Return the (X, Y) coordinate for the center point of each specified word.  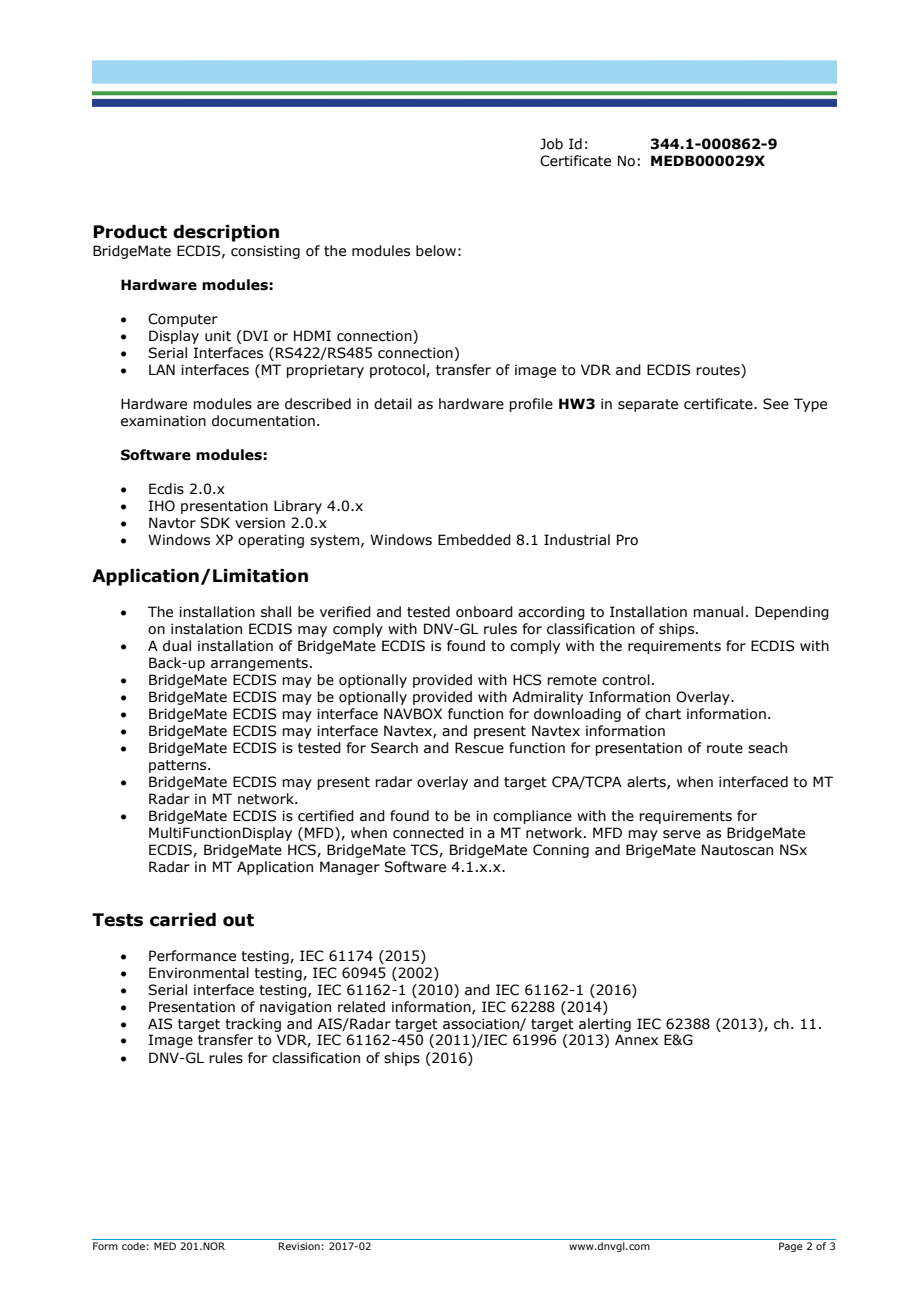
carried (183, 920)
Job (551, 144)
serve (682, 834)
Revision (299, 1246)
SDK (215, 523)
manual (718, 612)
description (226, 233)
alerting (605, 1025)
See (776, 404)
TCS (425, 850)
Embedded (474, 540)
